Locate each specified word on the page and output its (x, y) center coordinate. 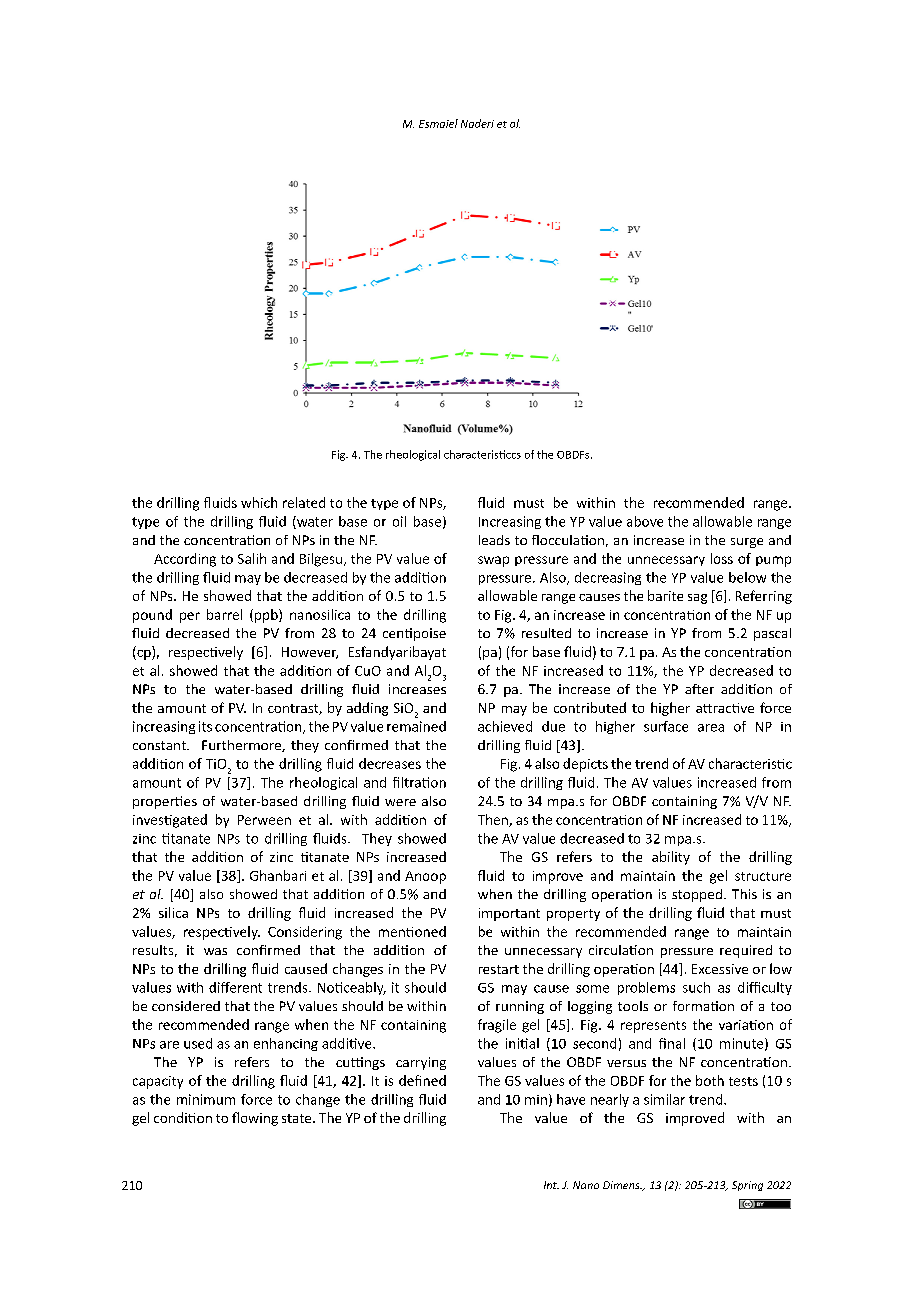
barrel (224, 614)
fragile (497, 1026)
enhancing (286, 1044)
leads (494, 540)
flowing (255, 1119)
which (259, 502)
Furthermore (242, 746)
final (672, 1043)
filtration (419, 782)
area (711, 728)
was (215, 951)
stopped (697, 895)
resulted (546, 633)
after (699, 689)
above (645, 521)
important (509, 914)
